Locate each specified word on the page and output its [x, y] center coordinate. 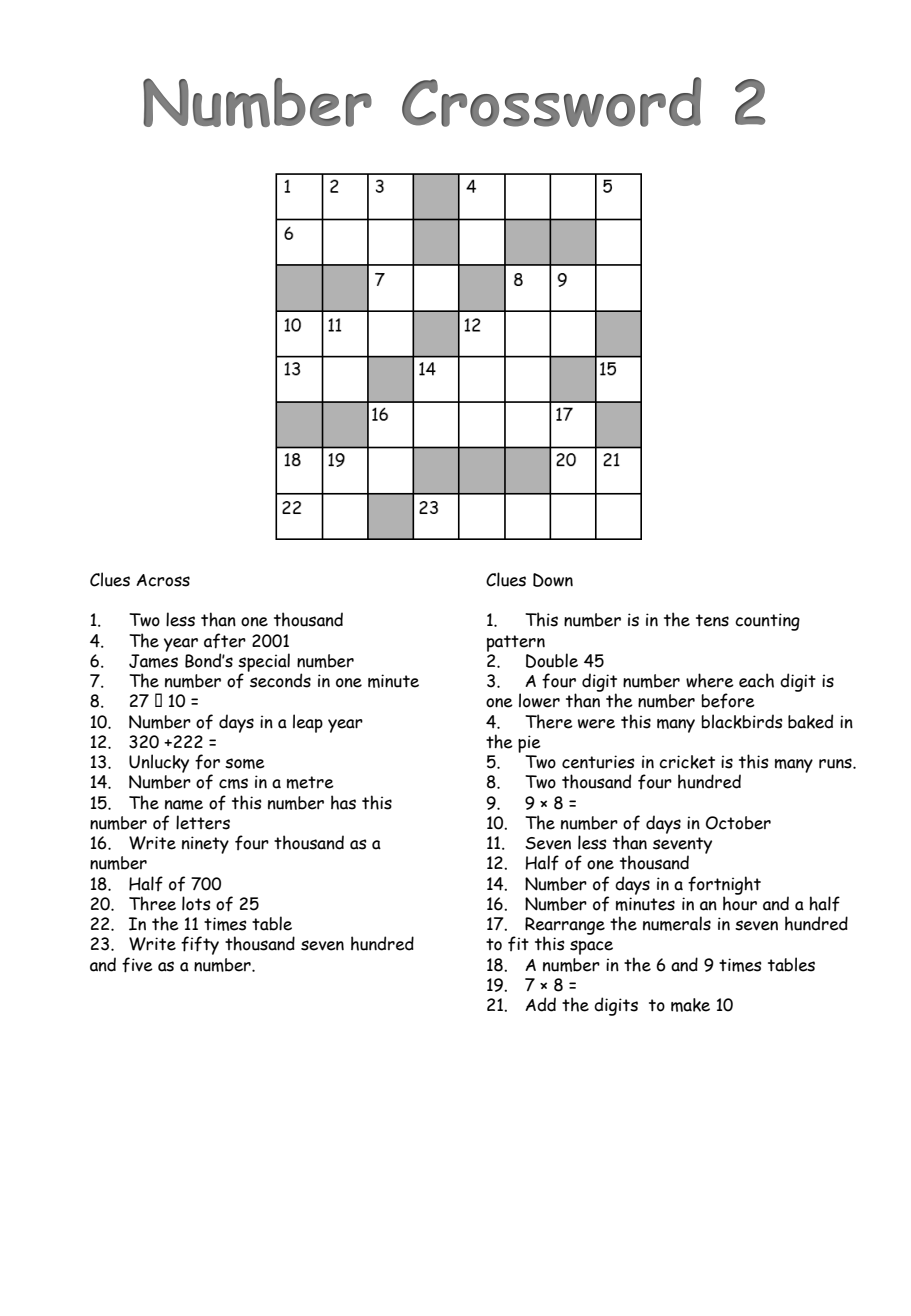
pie [529, 744]
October [738, 823]
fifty [200, 945]
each [756, 680]
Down [553, 580]
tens [712, 620]
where [710, 680]
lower [539, 700]
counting [767, 622]
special [264, 663]
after [225, 641]
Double [552, 660]
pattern [516, 643]
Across [163, 580]
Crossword [551, 102]
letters [203, 822]
